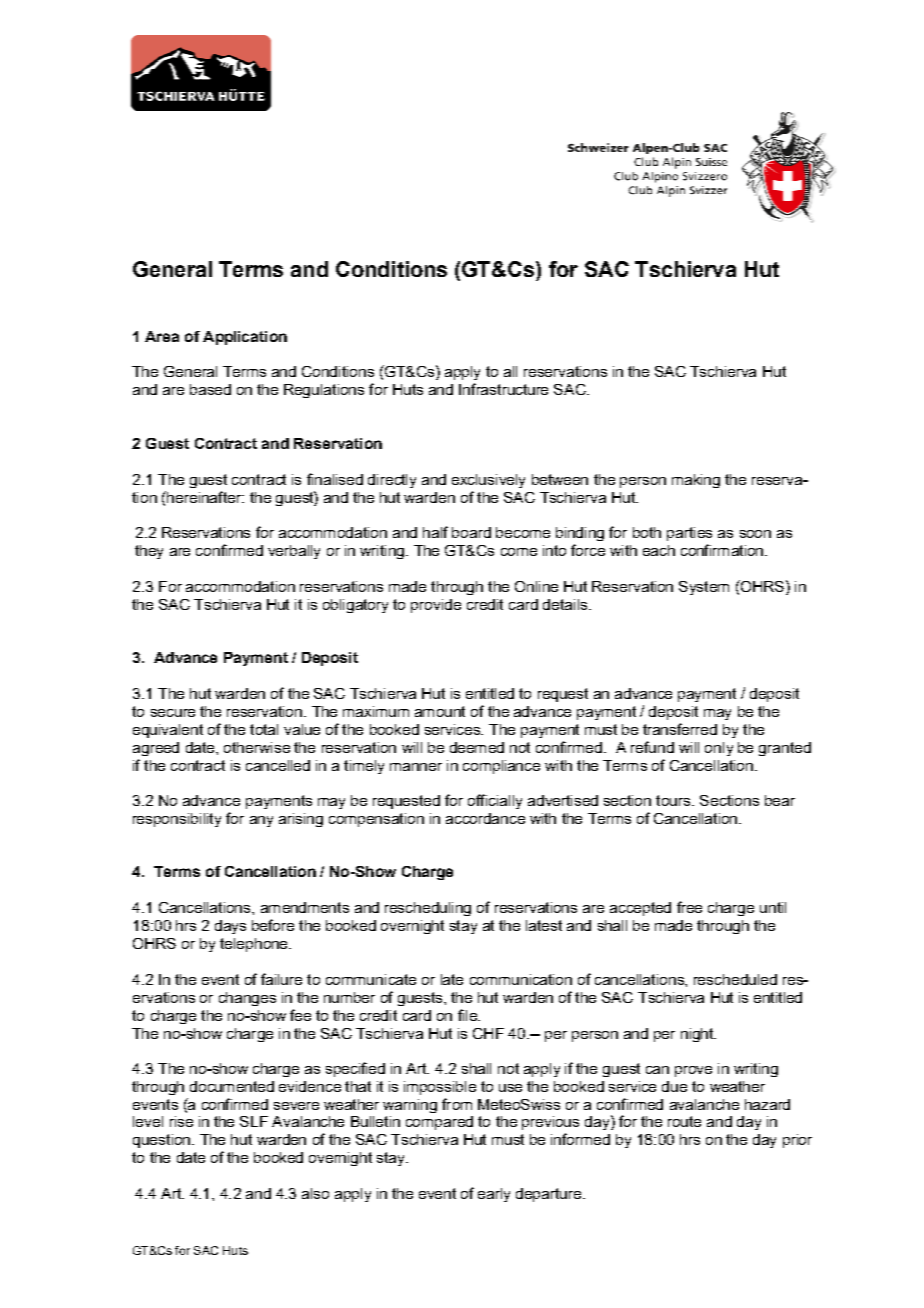 The width and height of the screenshot is (924, 1308). What do you see at coordinates (684, 1121) in the screenshot?
I see `route` at bounding box center [684, 1121].
